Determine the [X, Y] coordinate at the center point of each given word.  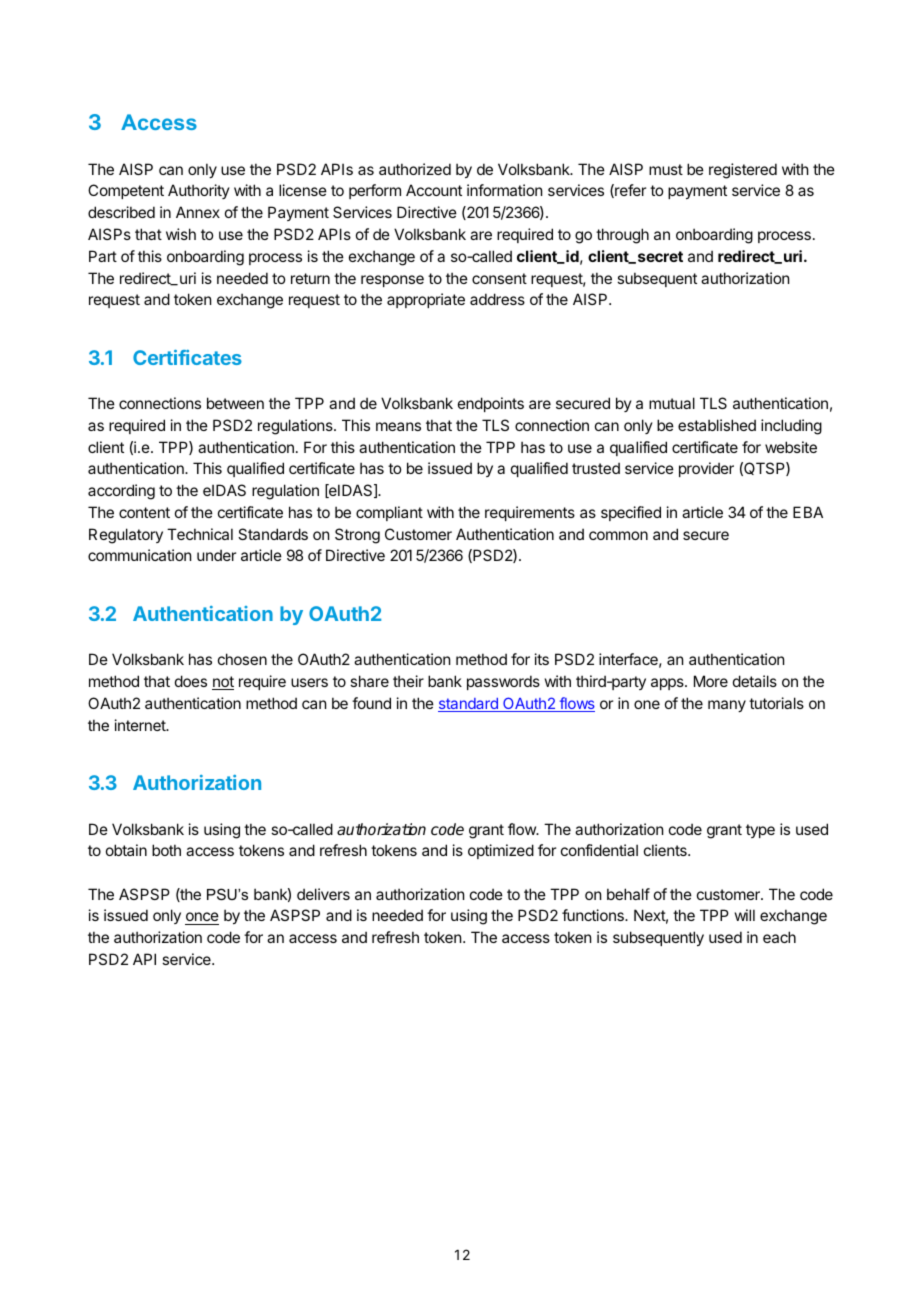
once [202, 918]
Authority [199, 191]
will [745, 915]
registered [743, 171]
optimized [501, 851]
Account [434, 190]
